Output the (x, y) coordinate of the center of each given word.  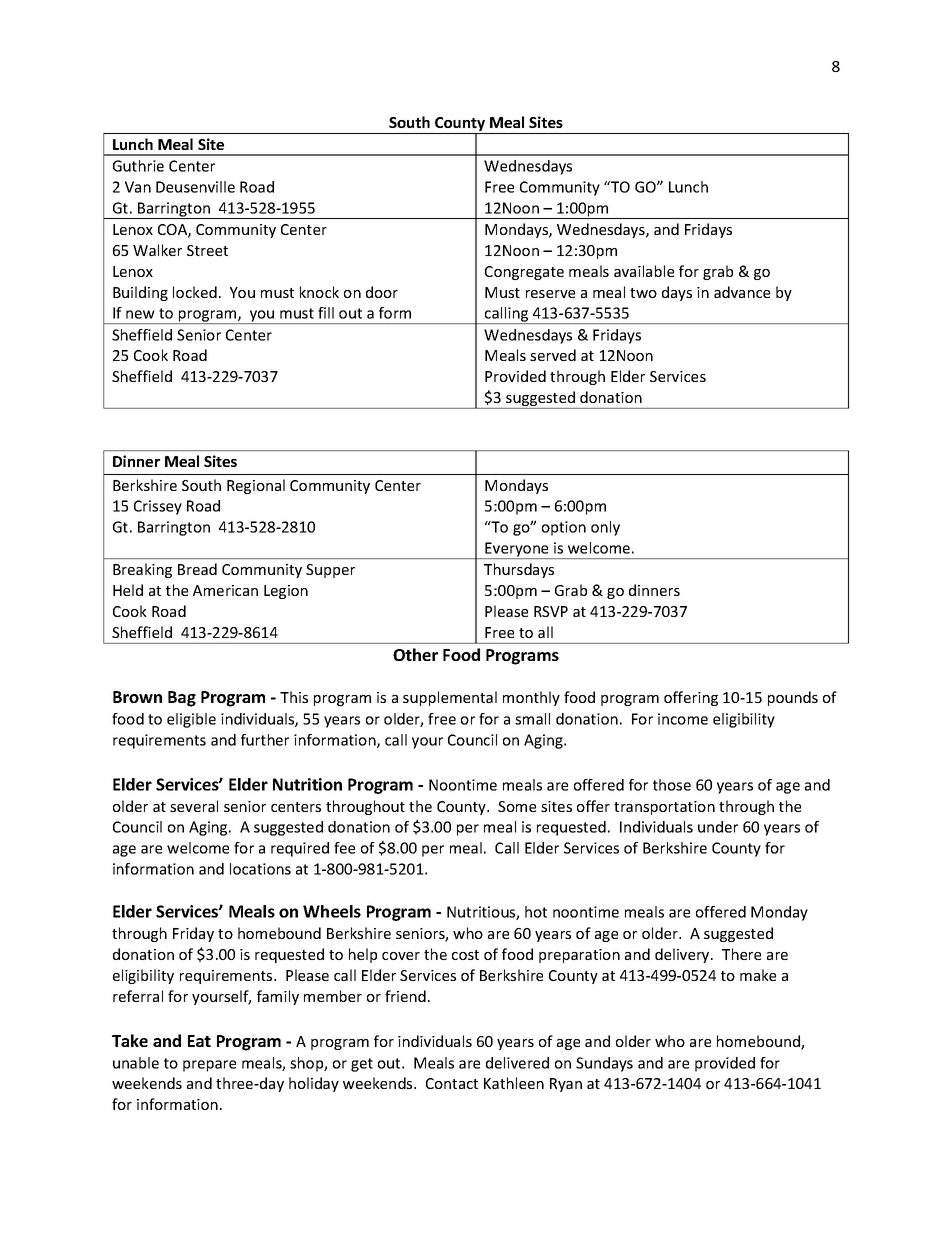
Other (415, 654)
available (644, 271)
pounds (793, 698)
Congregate (524, 273)
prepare (209, 1066)
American (225, 590)
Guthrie (138, 166)
